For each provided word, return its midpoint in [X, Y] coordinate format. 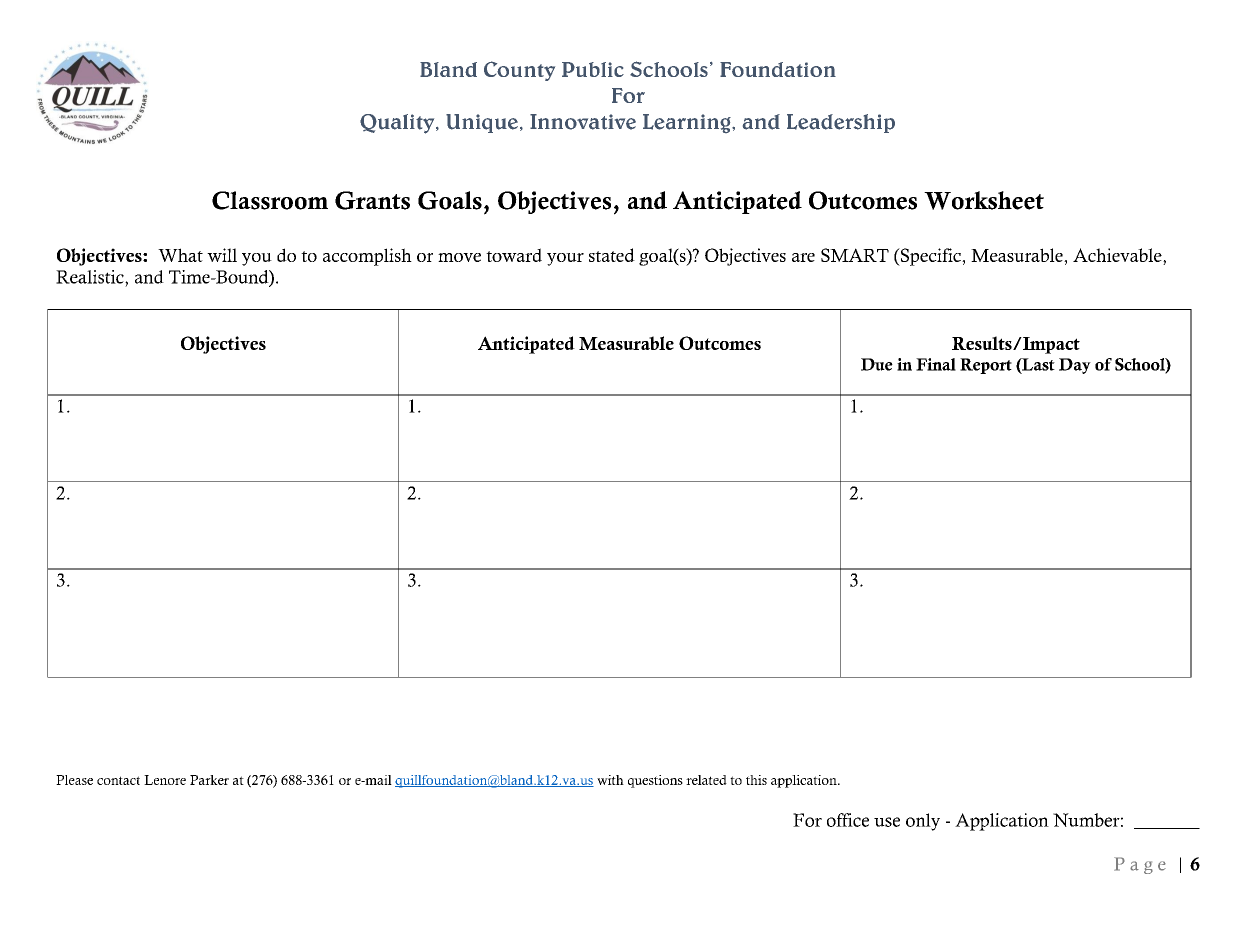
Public [593, 69]
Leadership [841, 123]
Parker [209, 780]
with [610, 780]
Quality [398, 124]
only [923, 822]
